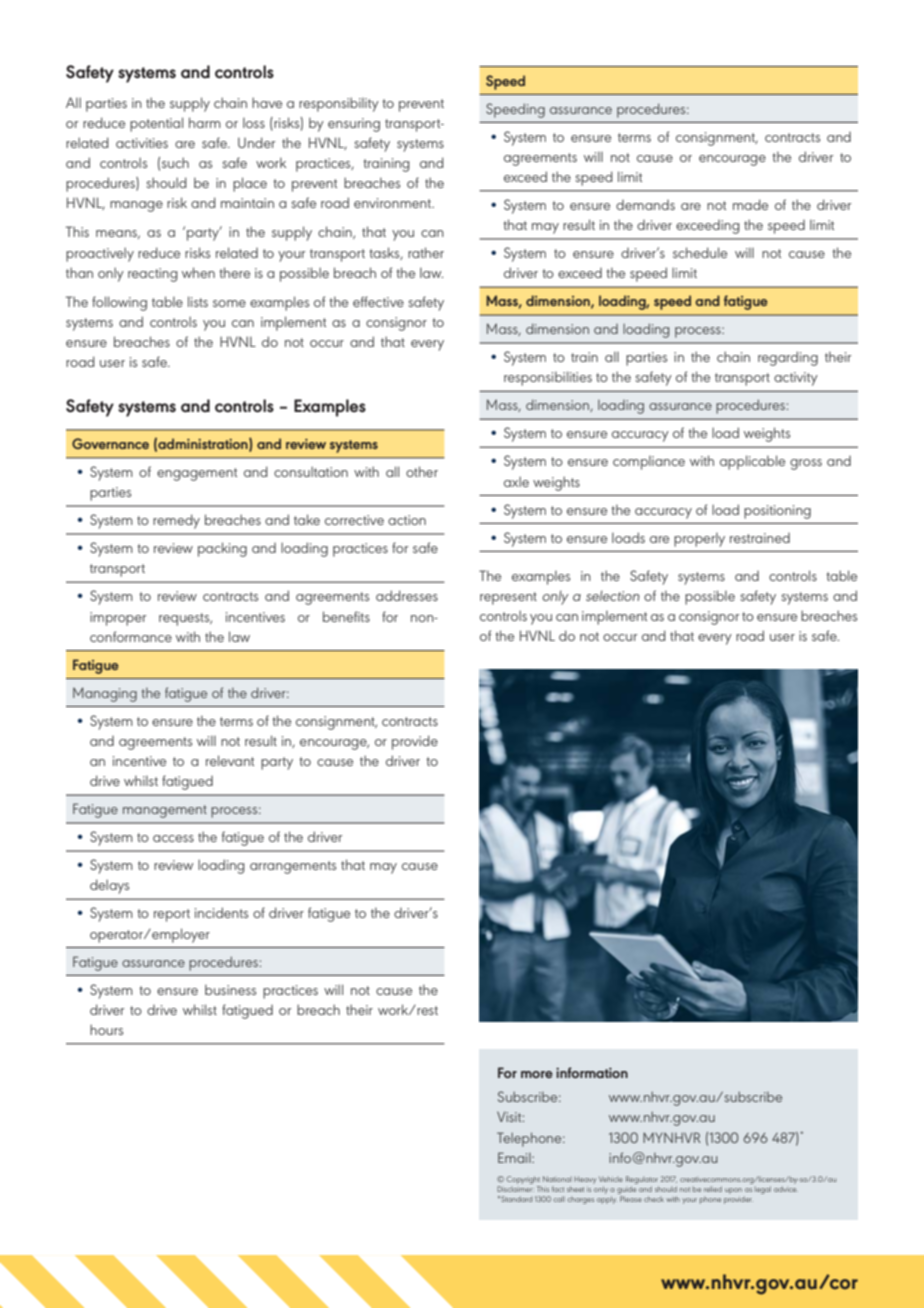  I want to click on hours, so click(106, 1029).
